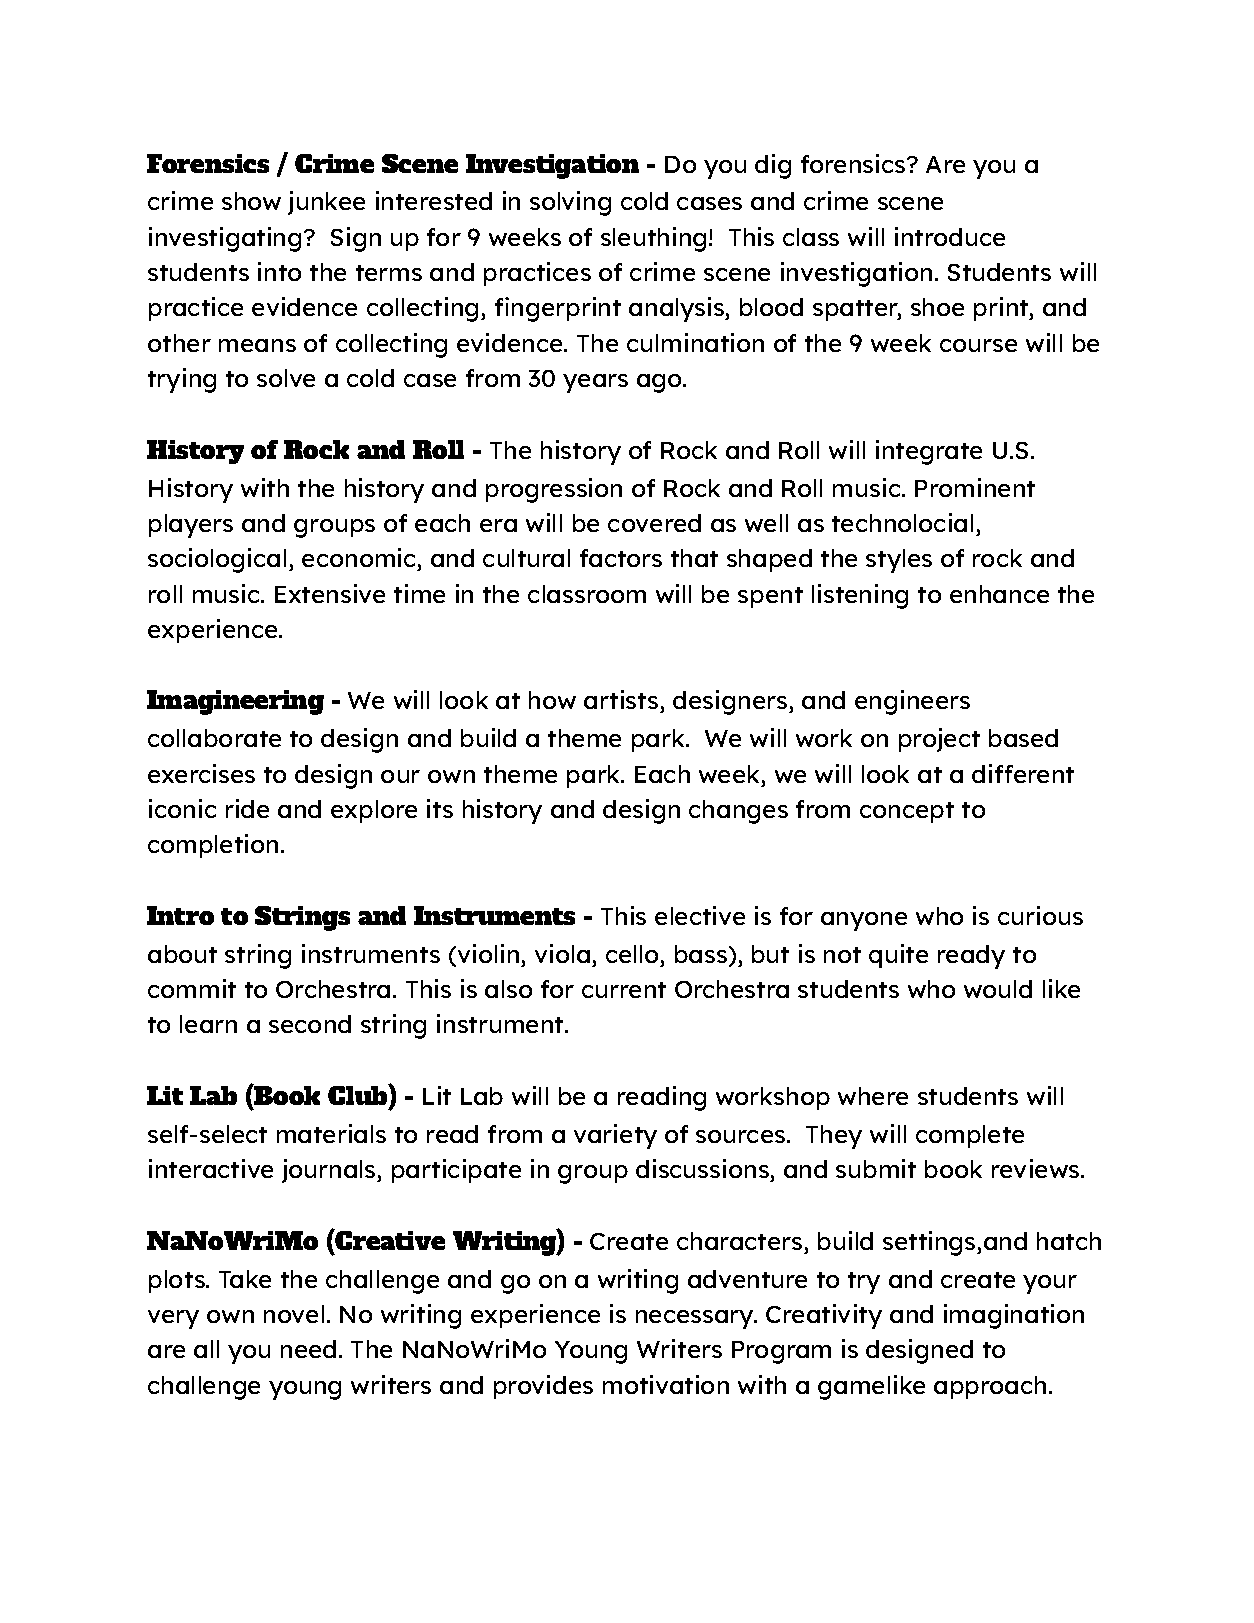 The image size is (1254, 1623). What do you see at coordinates (873, 1096) in the page?
I see `where` at bounding box center [873, 1096].
